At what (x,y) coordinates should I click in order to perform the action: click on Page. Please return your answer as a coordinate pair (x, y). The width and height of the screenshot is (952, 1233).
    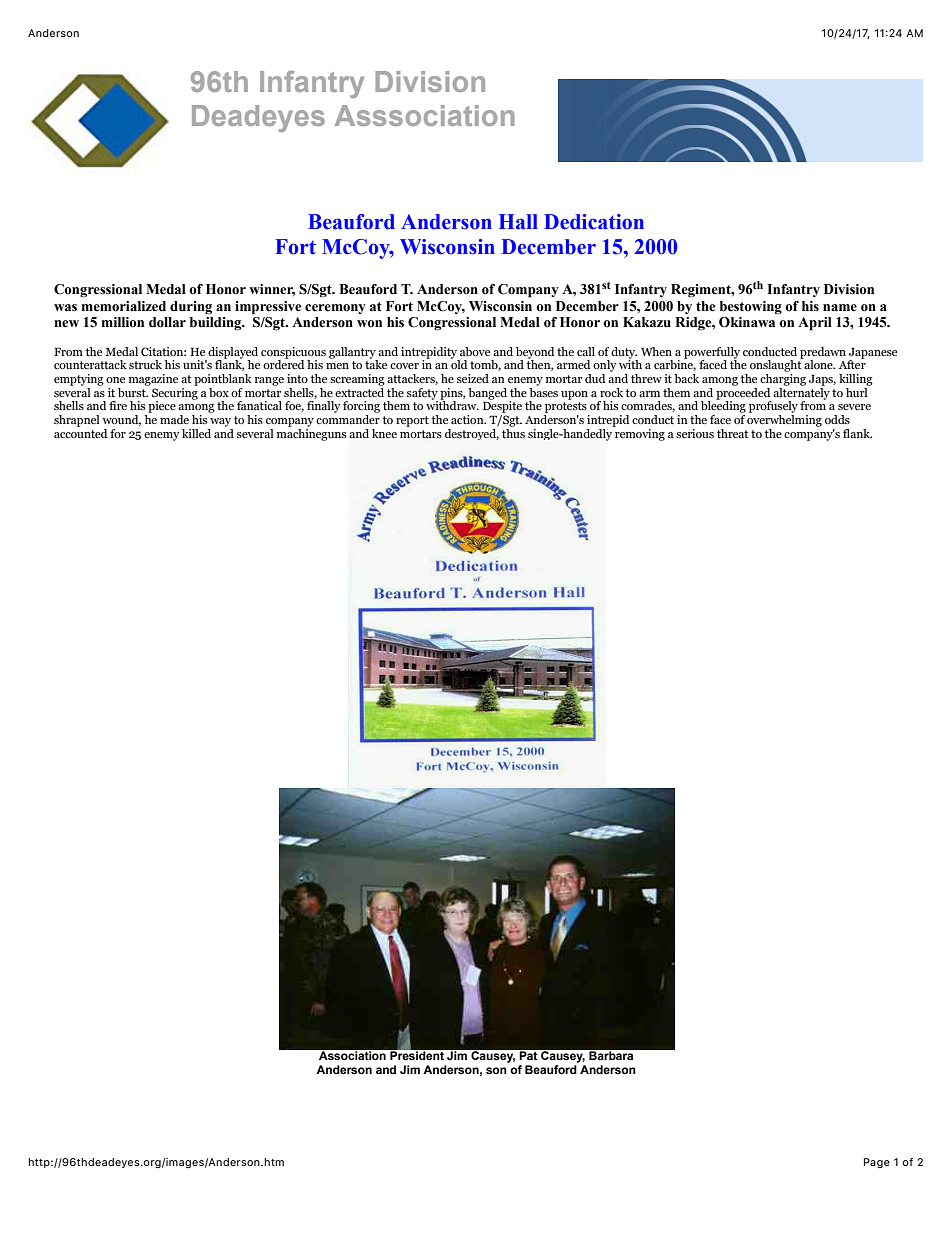
    Looking at the image, I should click on (877, 1163).
